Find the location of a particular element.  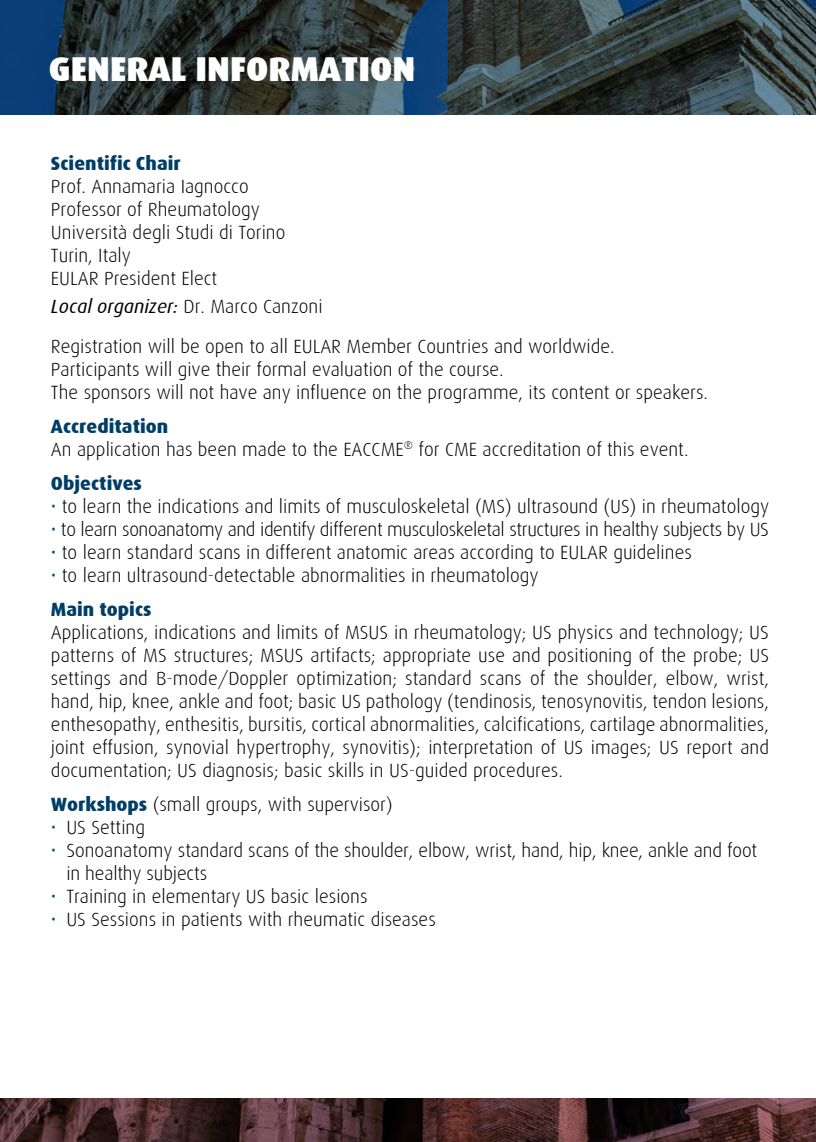

INFORMATION is located at coordinates (306, 68).
